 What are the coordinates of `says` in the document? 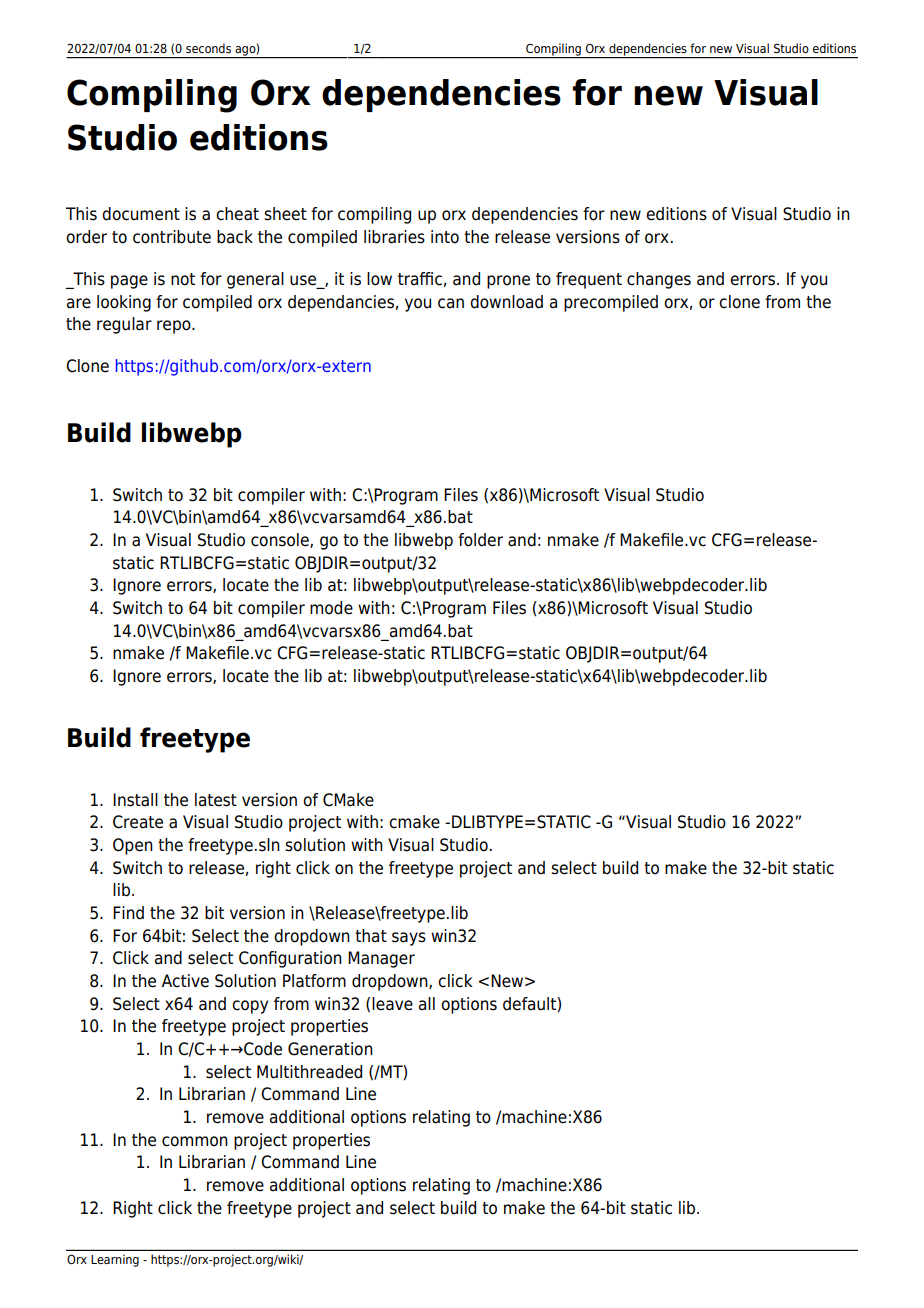 It's located at (409, 939).
